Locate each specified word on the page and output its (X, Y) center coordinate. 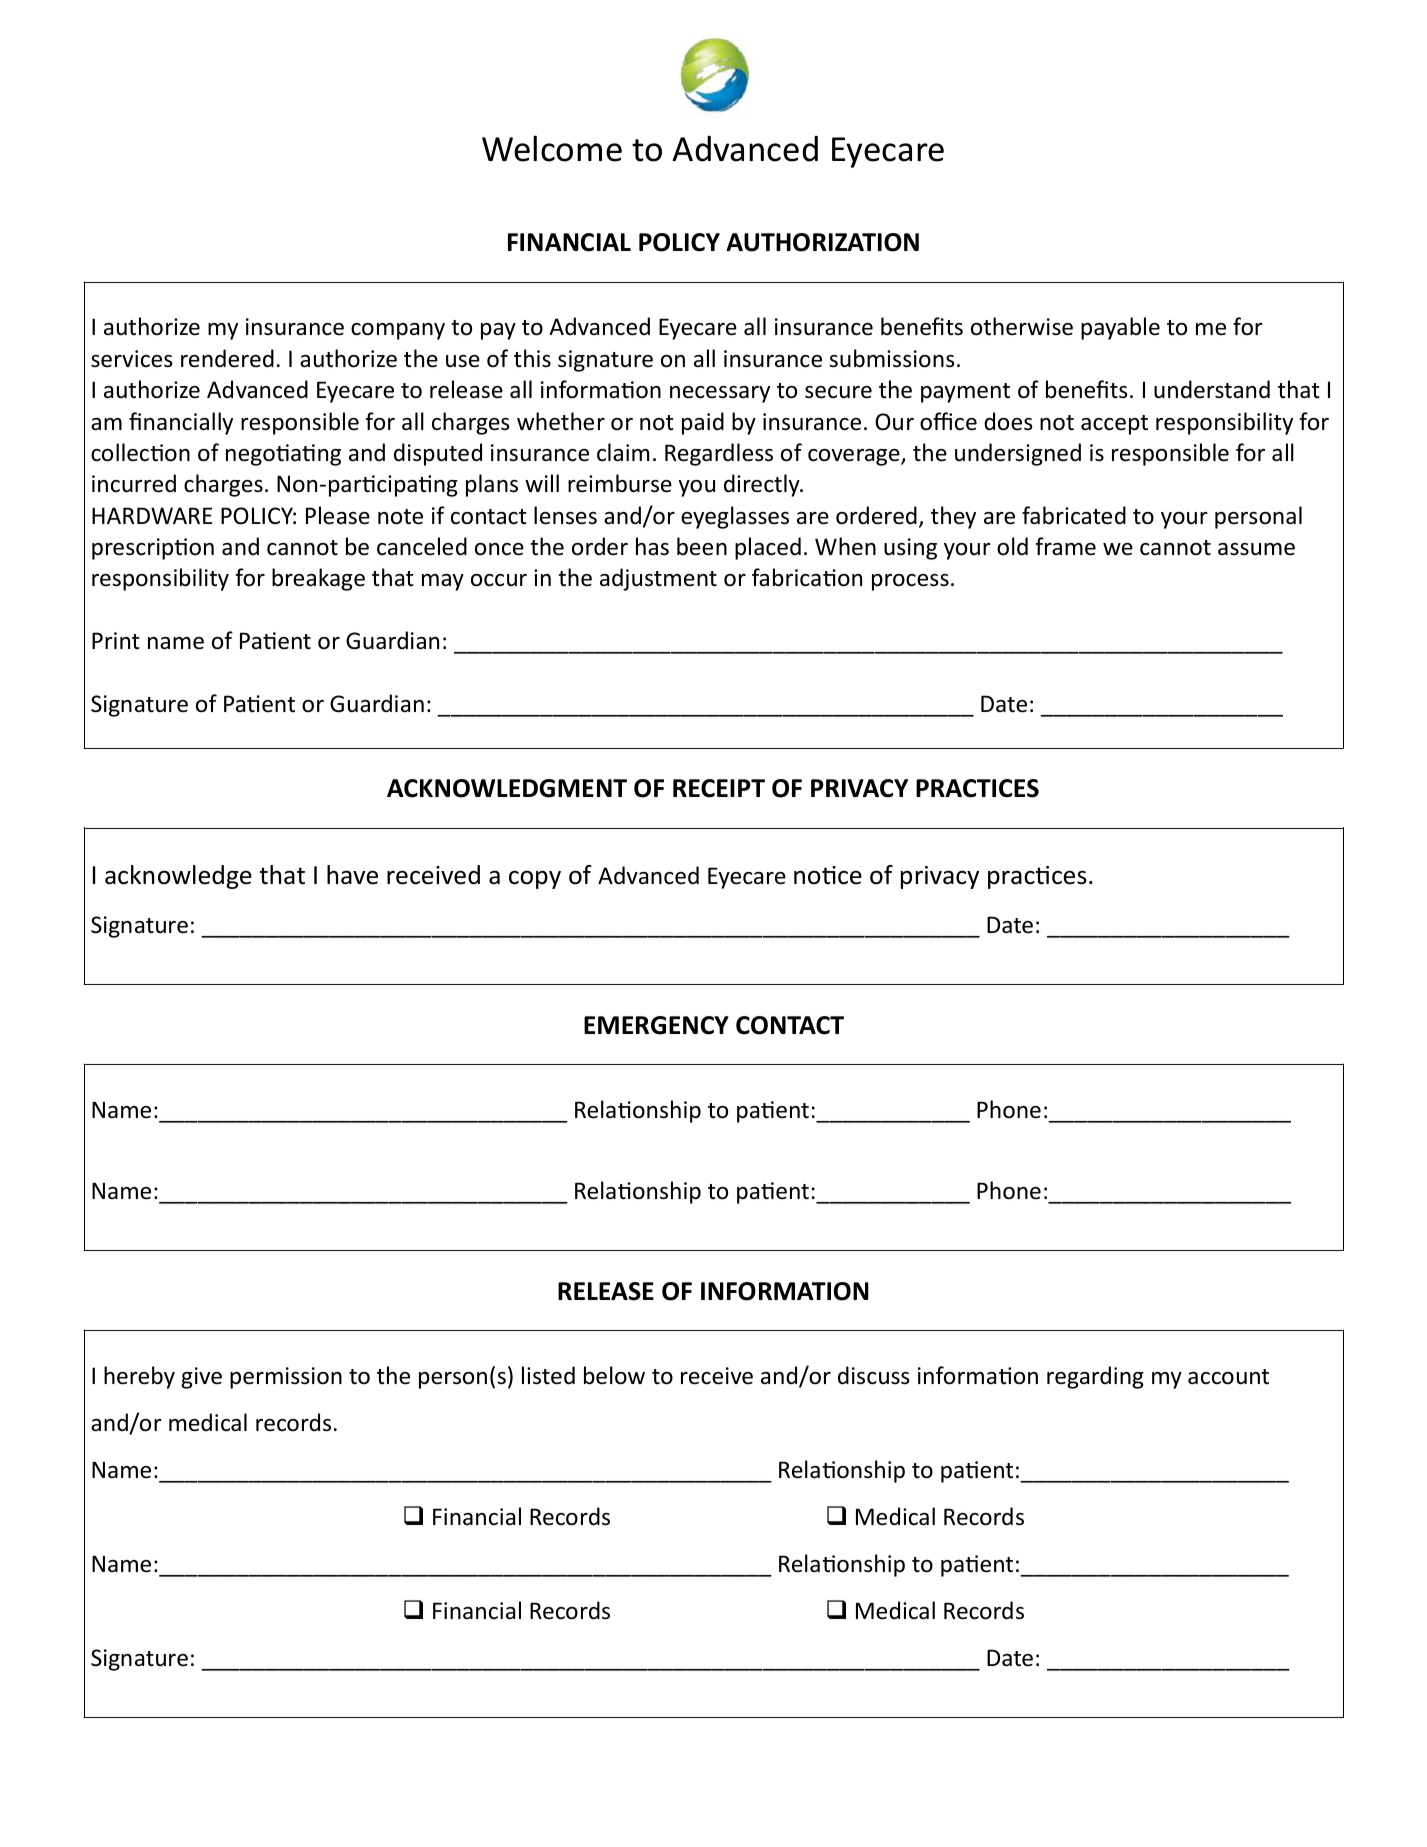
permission (286, 1378)
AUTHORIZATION (822, 242)
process (910, 582)
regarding (1095, 1377)
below (614, 1375)
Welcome (552, 148)
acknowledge (178, 877)
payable (1120, 328)
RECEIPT (719, 788)
